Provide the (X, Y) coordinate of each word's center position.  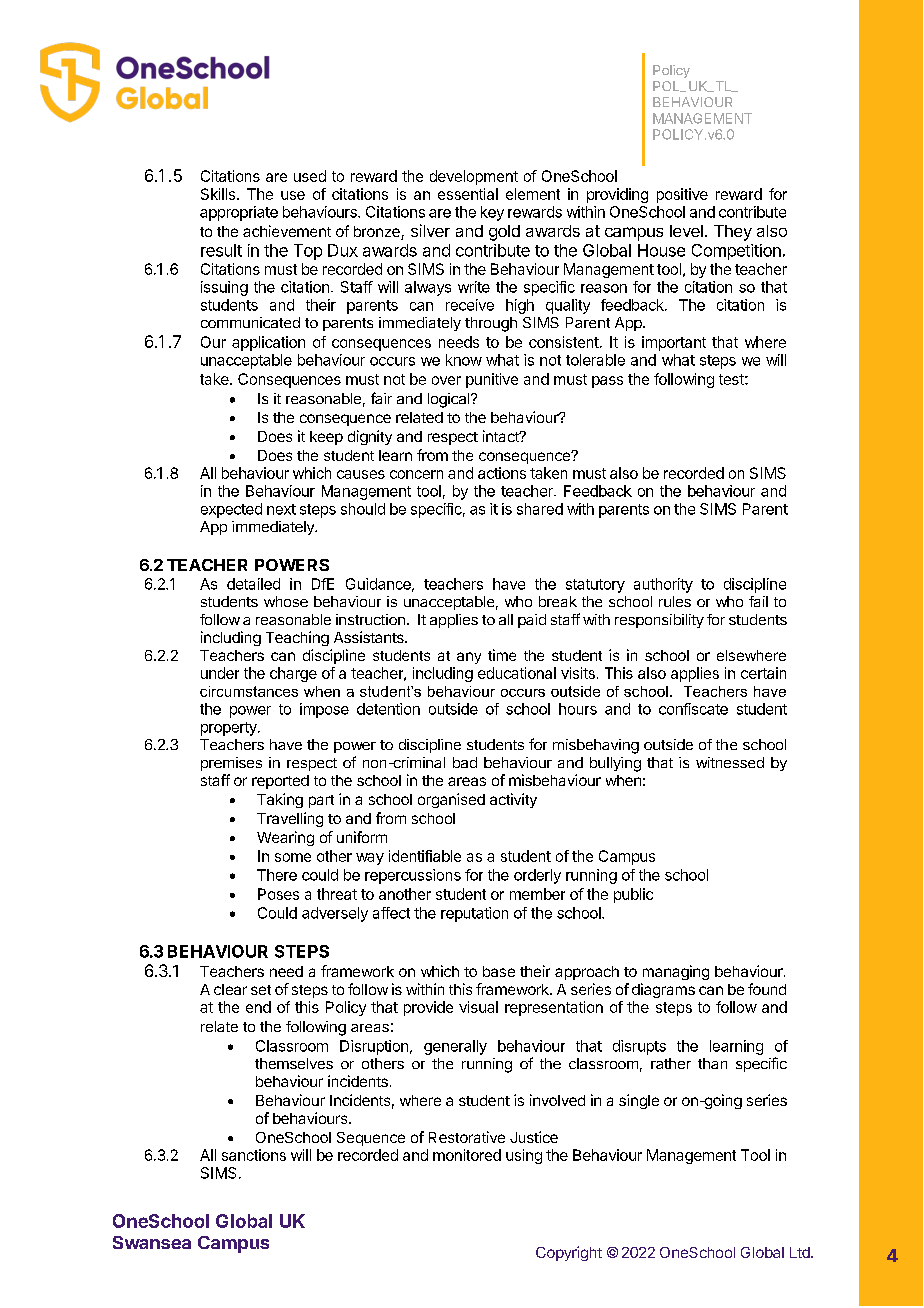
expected (231, 510)
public (633, 895)
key (492, 213)
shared (540, 509)
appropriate (239, 213)
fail (758, 601)
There (277, 875)
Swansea (152, 1242)
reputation (474, 914)
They (733, 233)
